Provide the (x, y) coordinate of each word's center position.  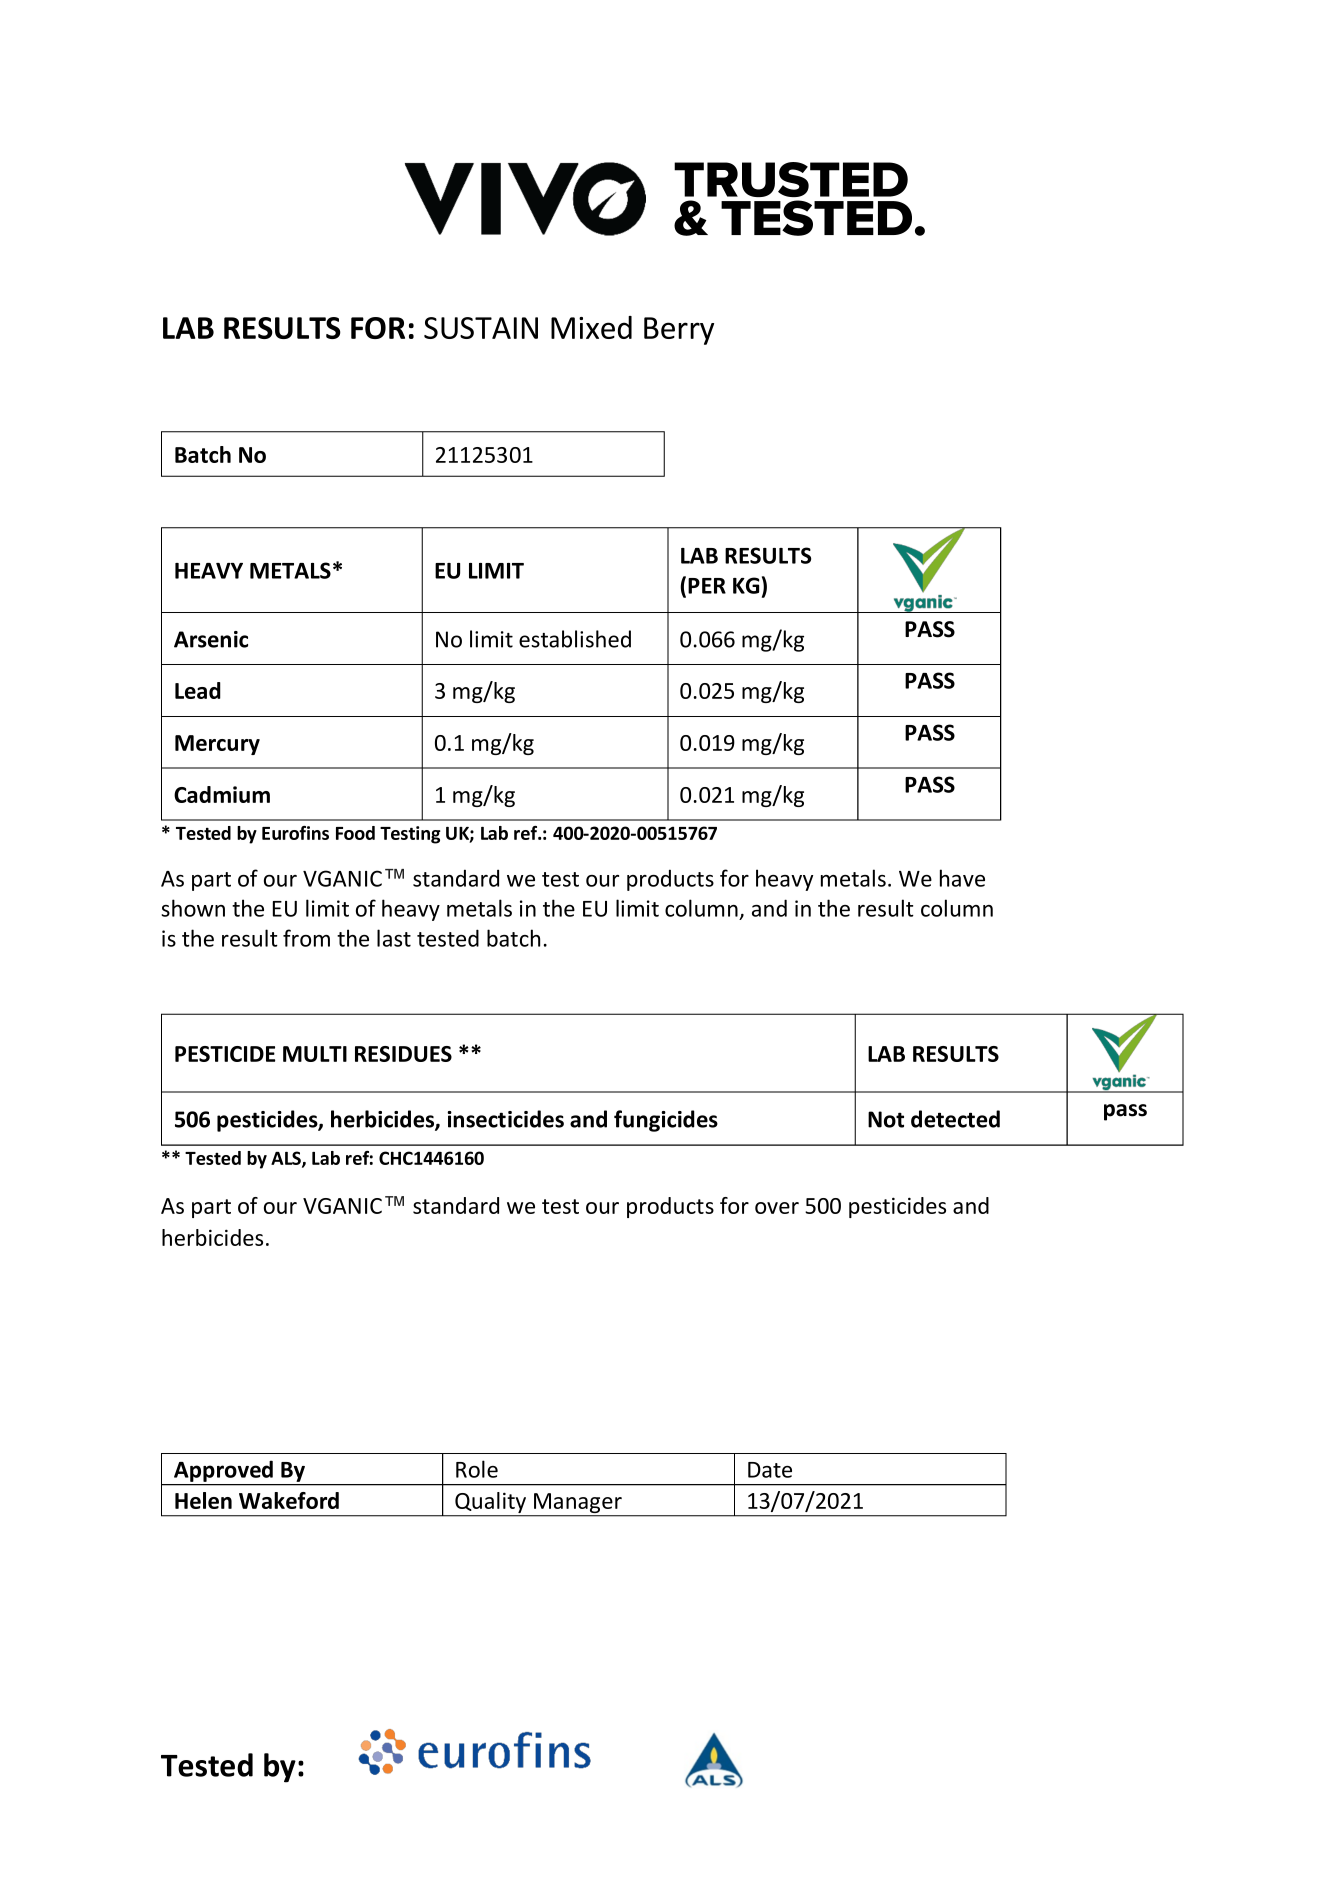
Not (886, 1119)
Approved (223, 1471)
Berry (679, 331)
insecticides (505, 1119)
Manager (578, 1504)
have (962, 878)
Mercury (217, 745)
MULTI (315, 1054)
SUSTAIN (481, 328)
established (575, 639)
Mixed (591, 327)
